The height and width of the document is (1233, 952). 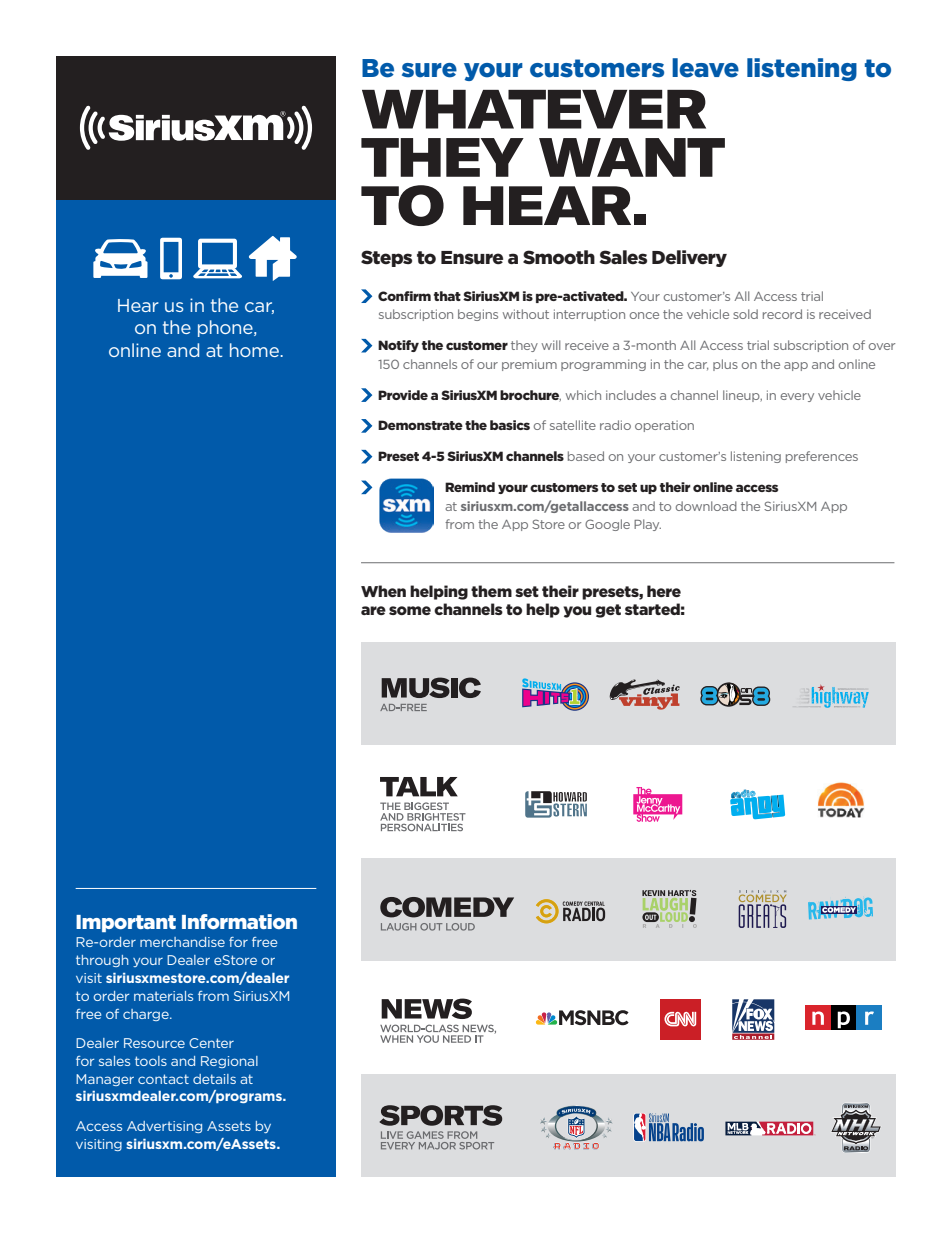 What do you see at coordinates (510, 425) in the document?
I see `basics` at bounding box center [510, 425].
